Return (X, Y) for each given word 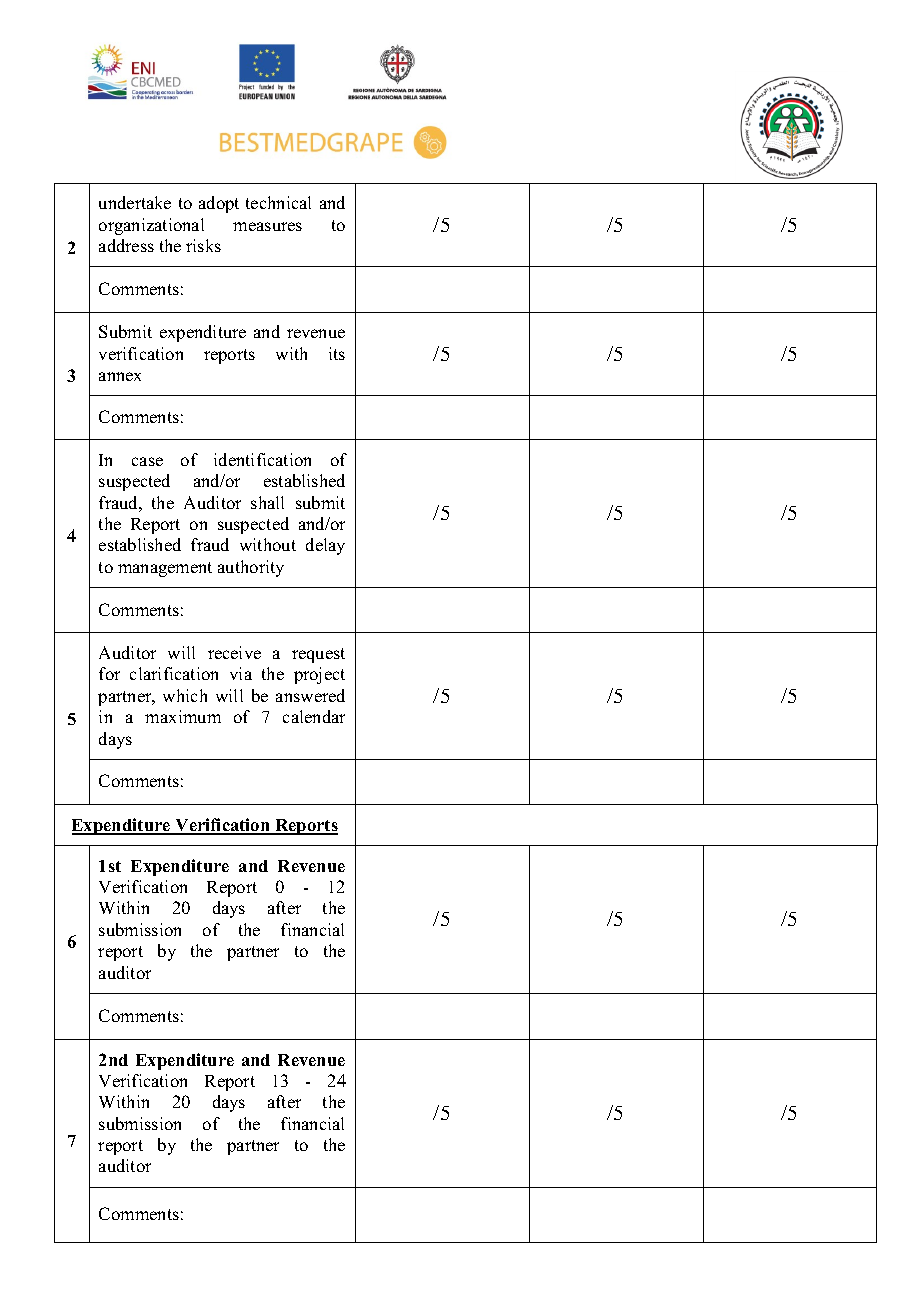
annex (120, 376)
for (109, 673)
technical (278, 202)
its (337, 353)
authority (251, 568)
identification (262, 459)
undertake (135, 202)
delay (325, 546)
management (165, 569)
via (241, 673)
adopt (219, 204)
